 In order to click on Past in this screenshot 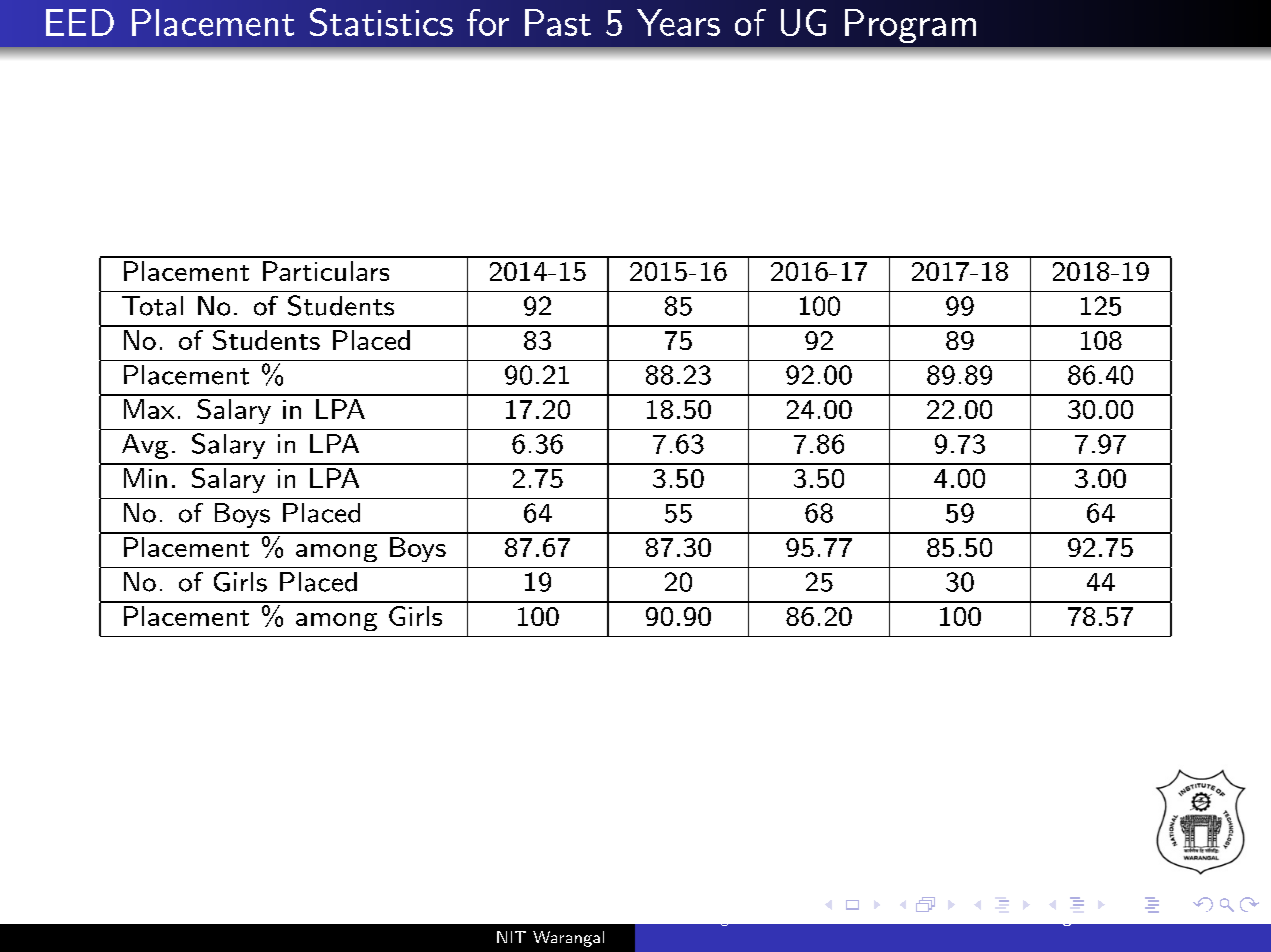, I will do `click(558, 22)`.
